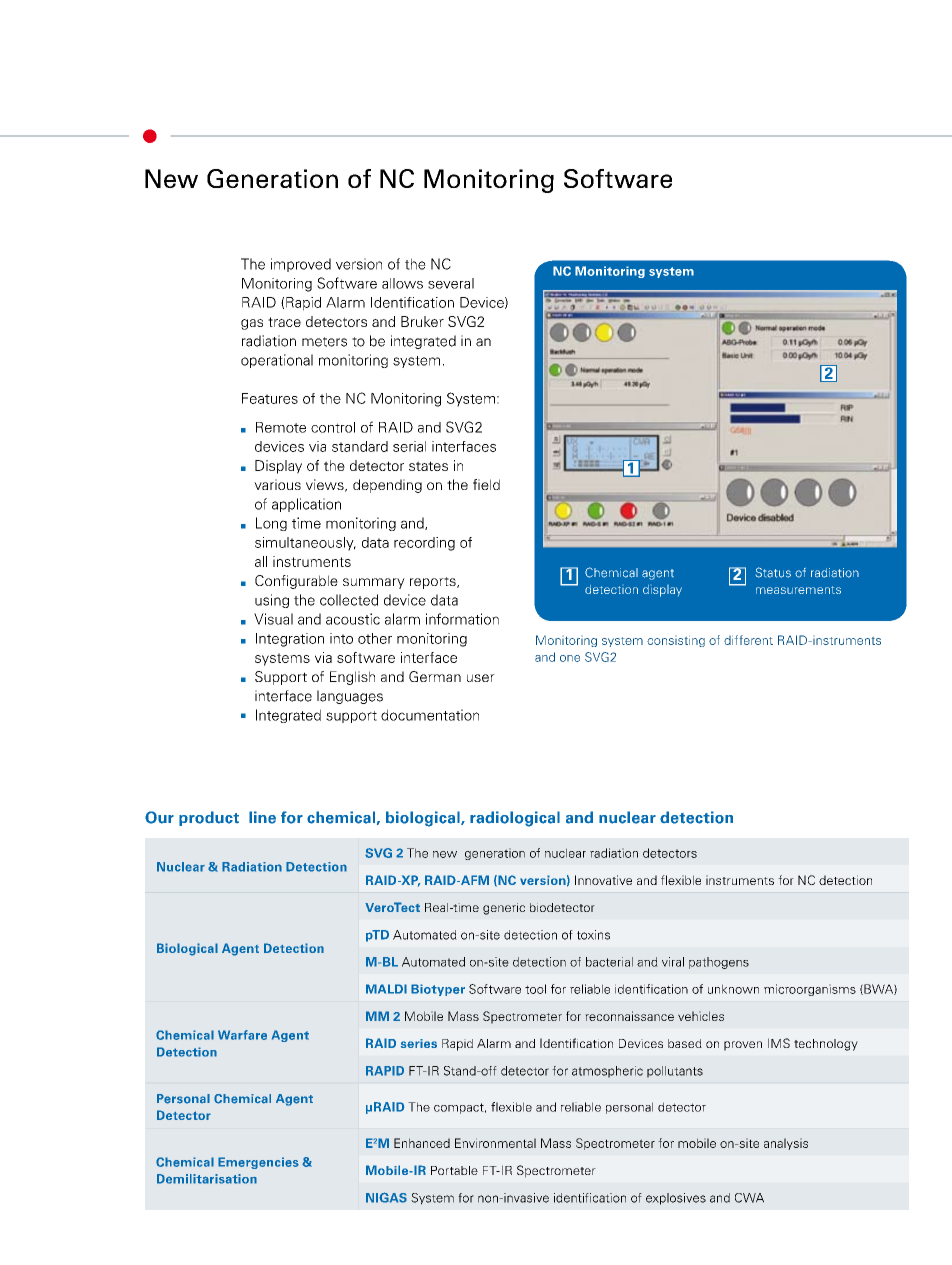 This image has width=952, height=1265. I want to click on allows, so click(402, 283).
